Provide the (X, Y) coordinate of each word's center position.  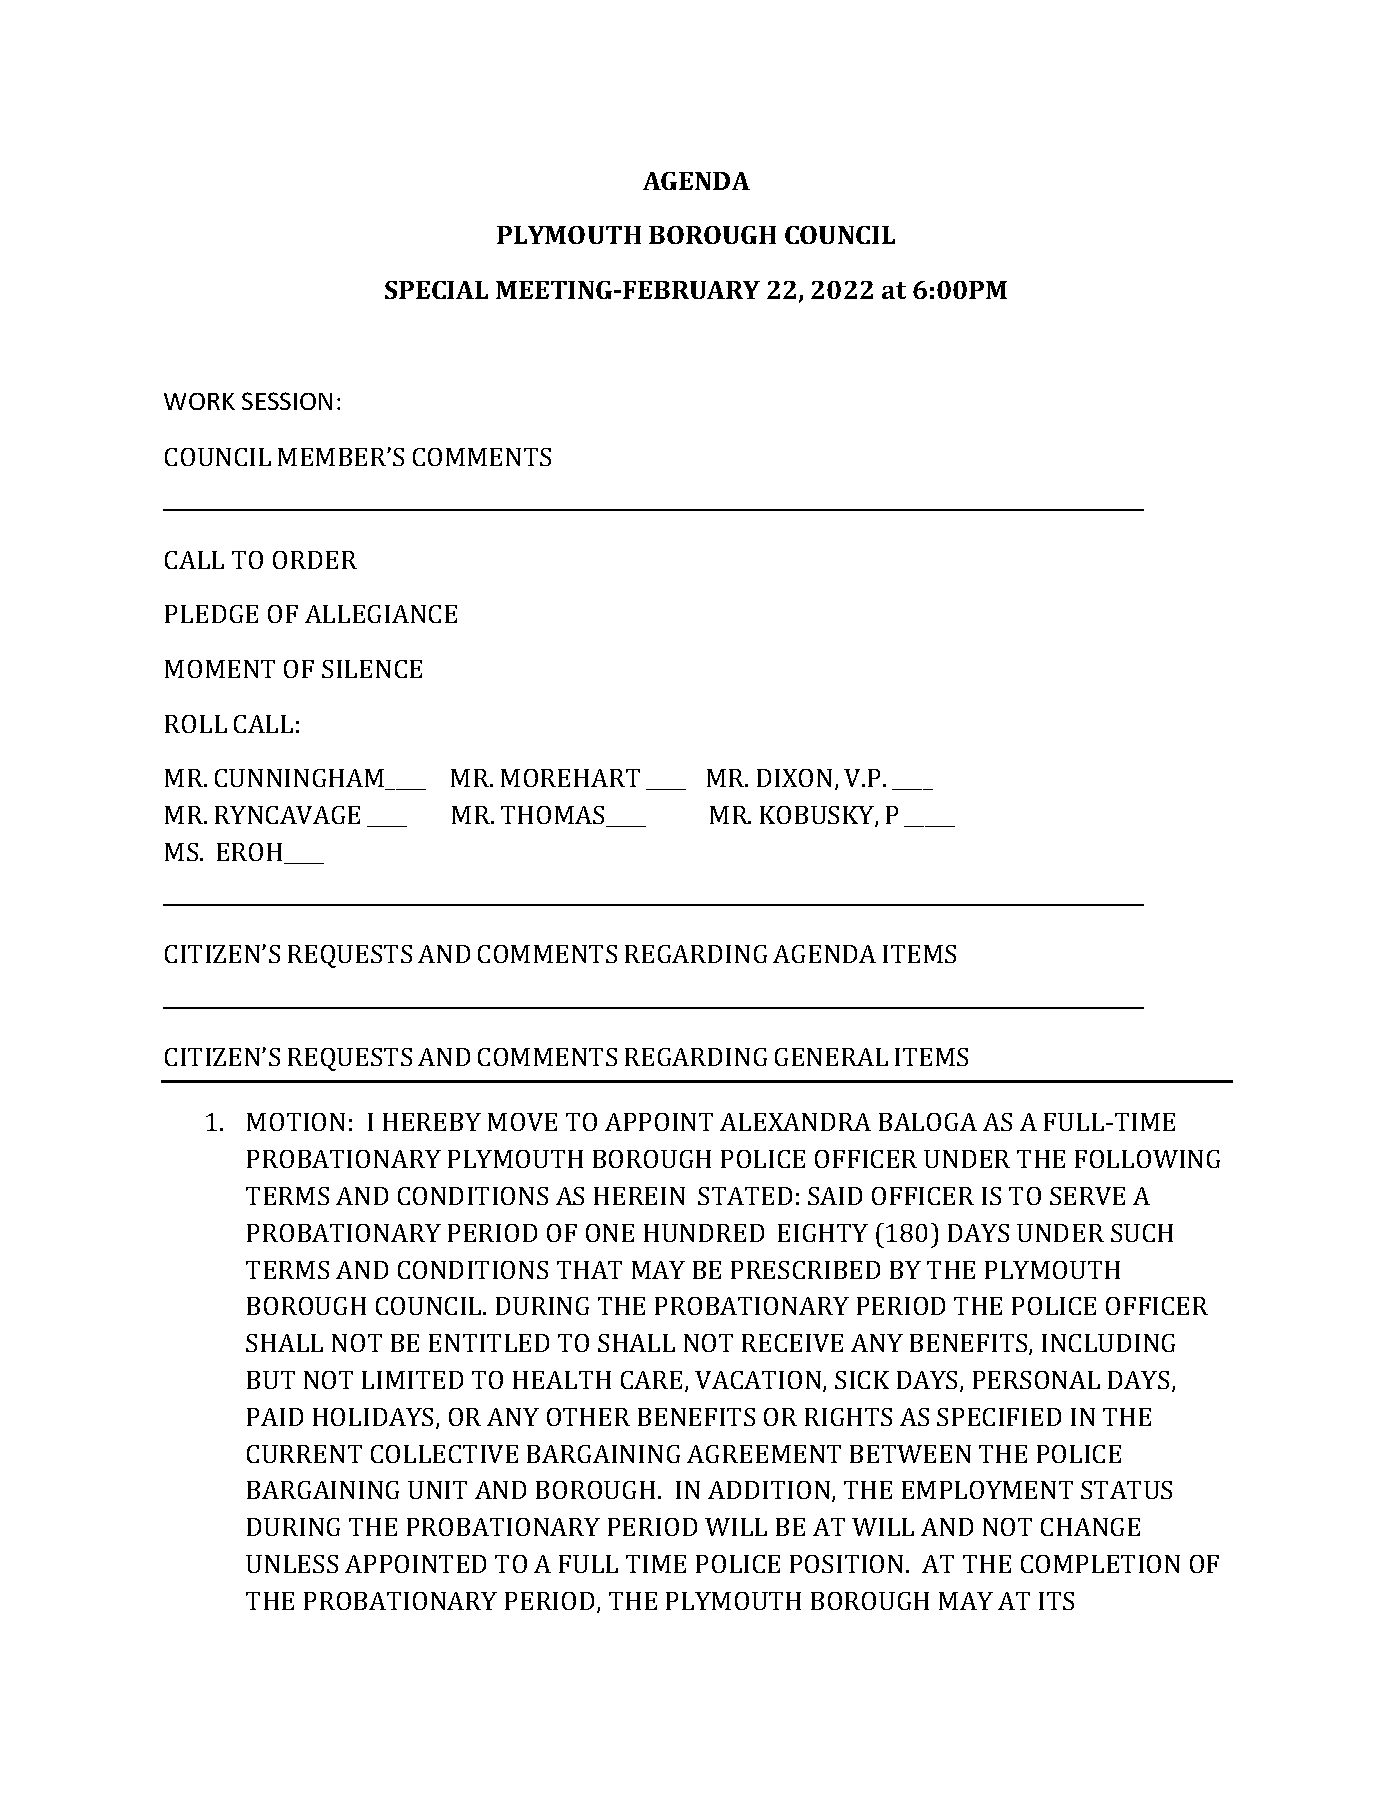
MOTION (296, 1122)
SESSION (287, 401)
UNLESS (292, 1564)
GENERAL (831, 1057)
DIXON (794, 778)
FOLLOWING (1147, 1159)
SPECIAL (436, 290)
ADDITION (770, 1491)
